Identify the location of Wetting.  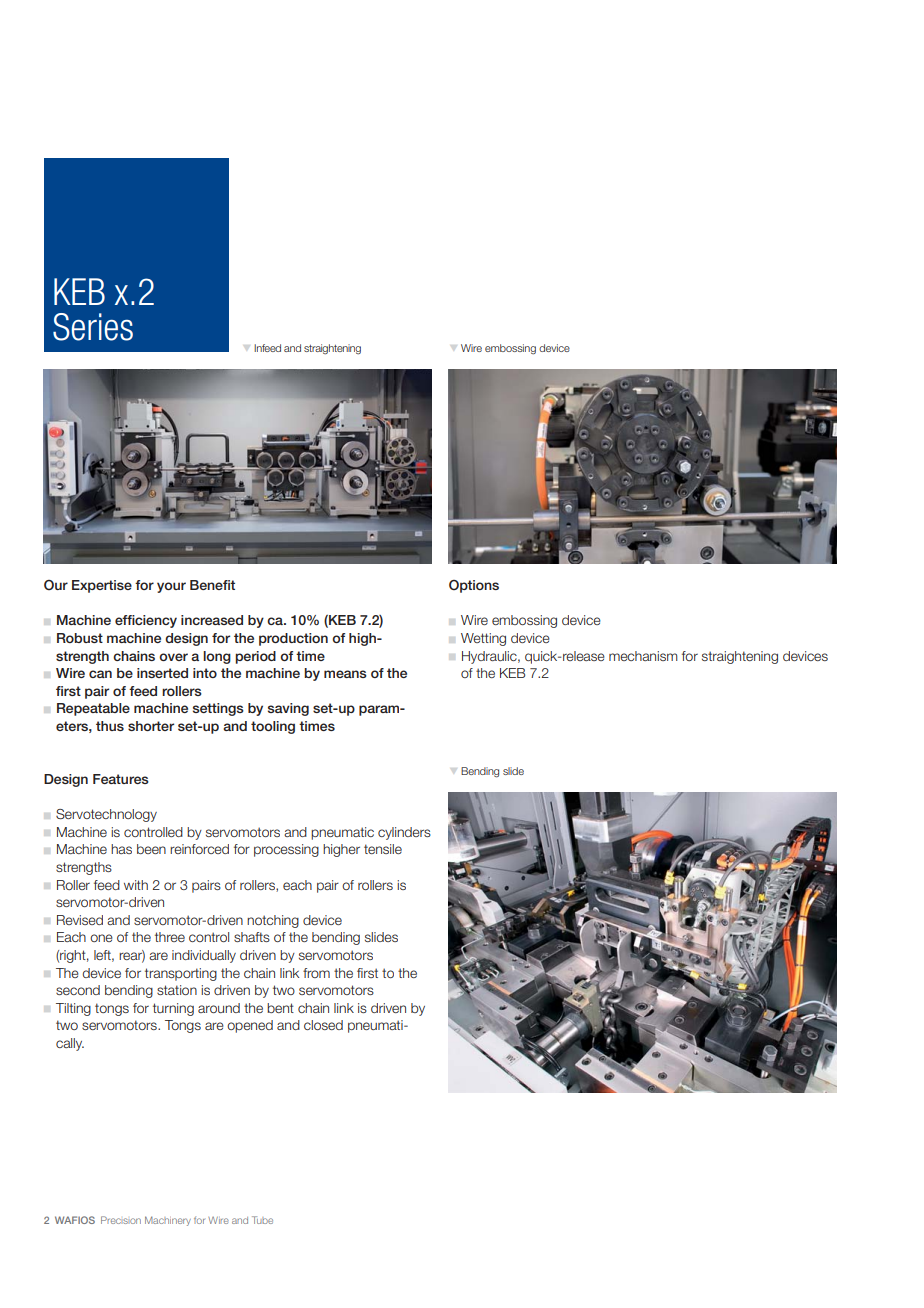
(483, 639).
